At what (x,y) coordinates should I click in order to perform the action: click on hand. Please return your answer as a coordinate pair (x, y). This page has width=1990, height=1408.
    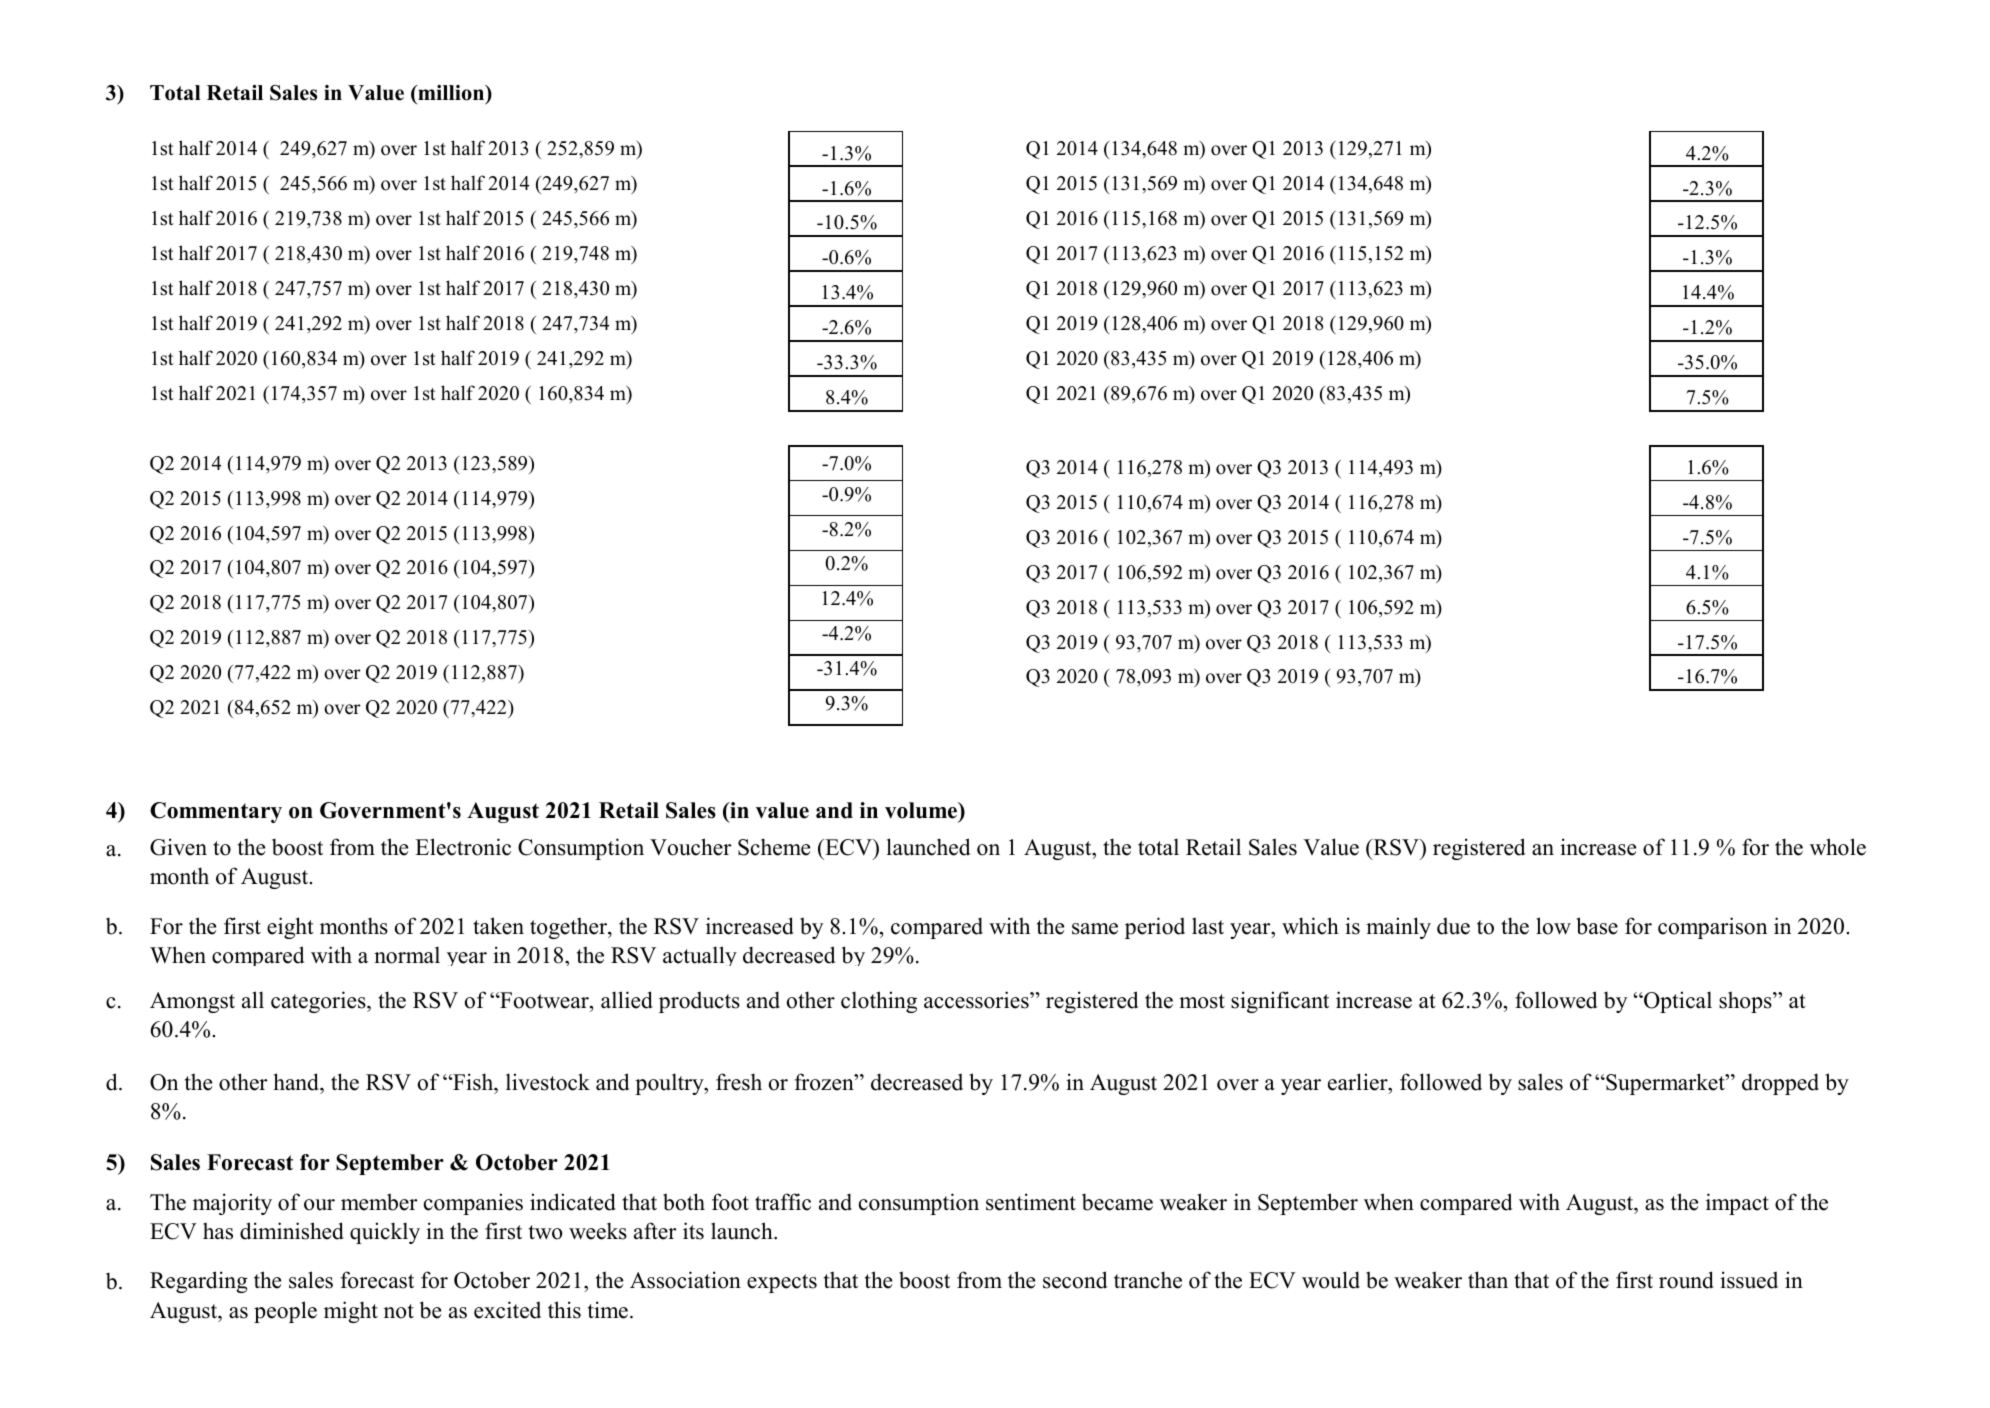
    Looking at the image, I should click on (297, 1082).
